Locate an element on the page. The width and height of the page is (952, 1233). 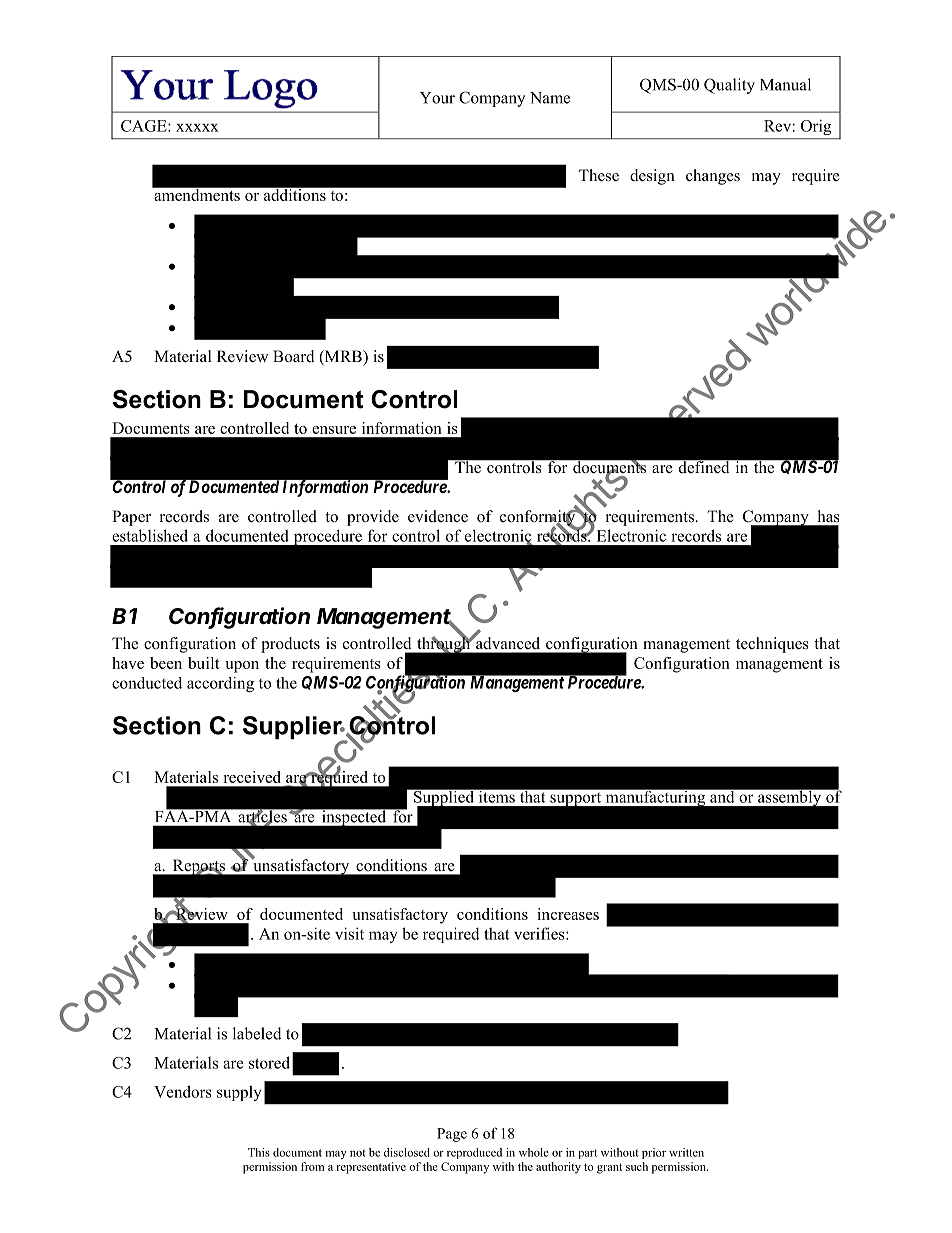
evidence is located at coordinates (438, 516).
